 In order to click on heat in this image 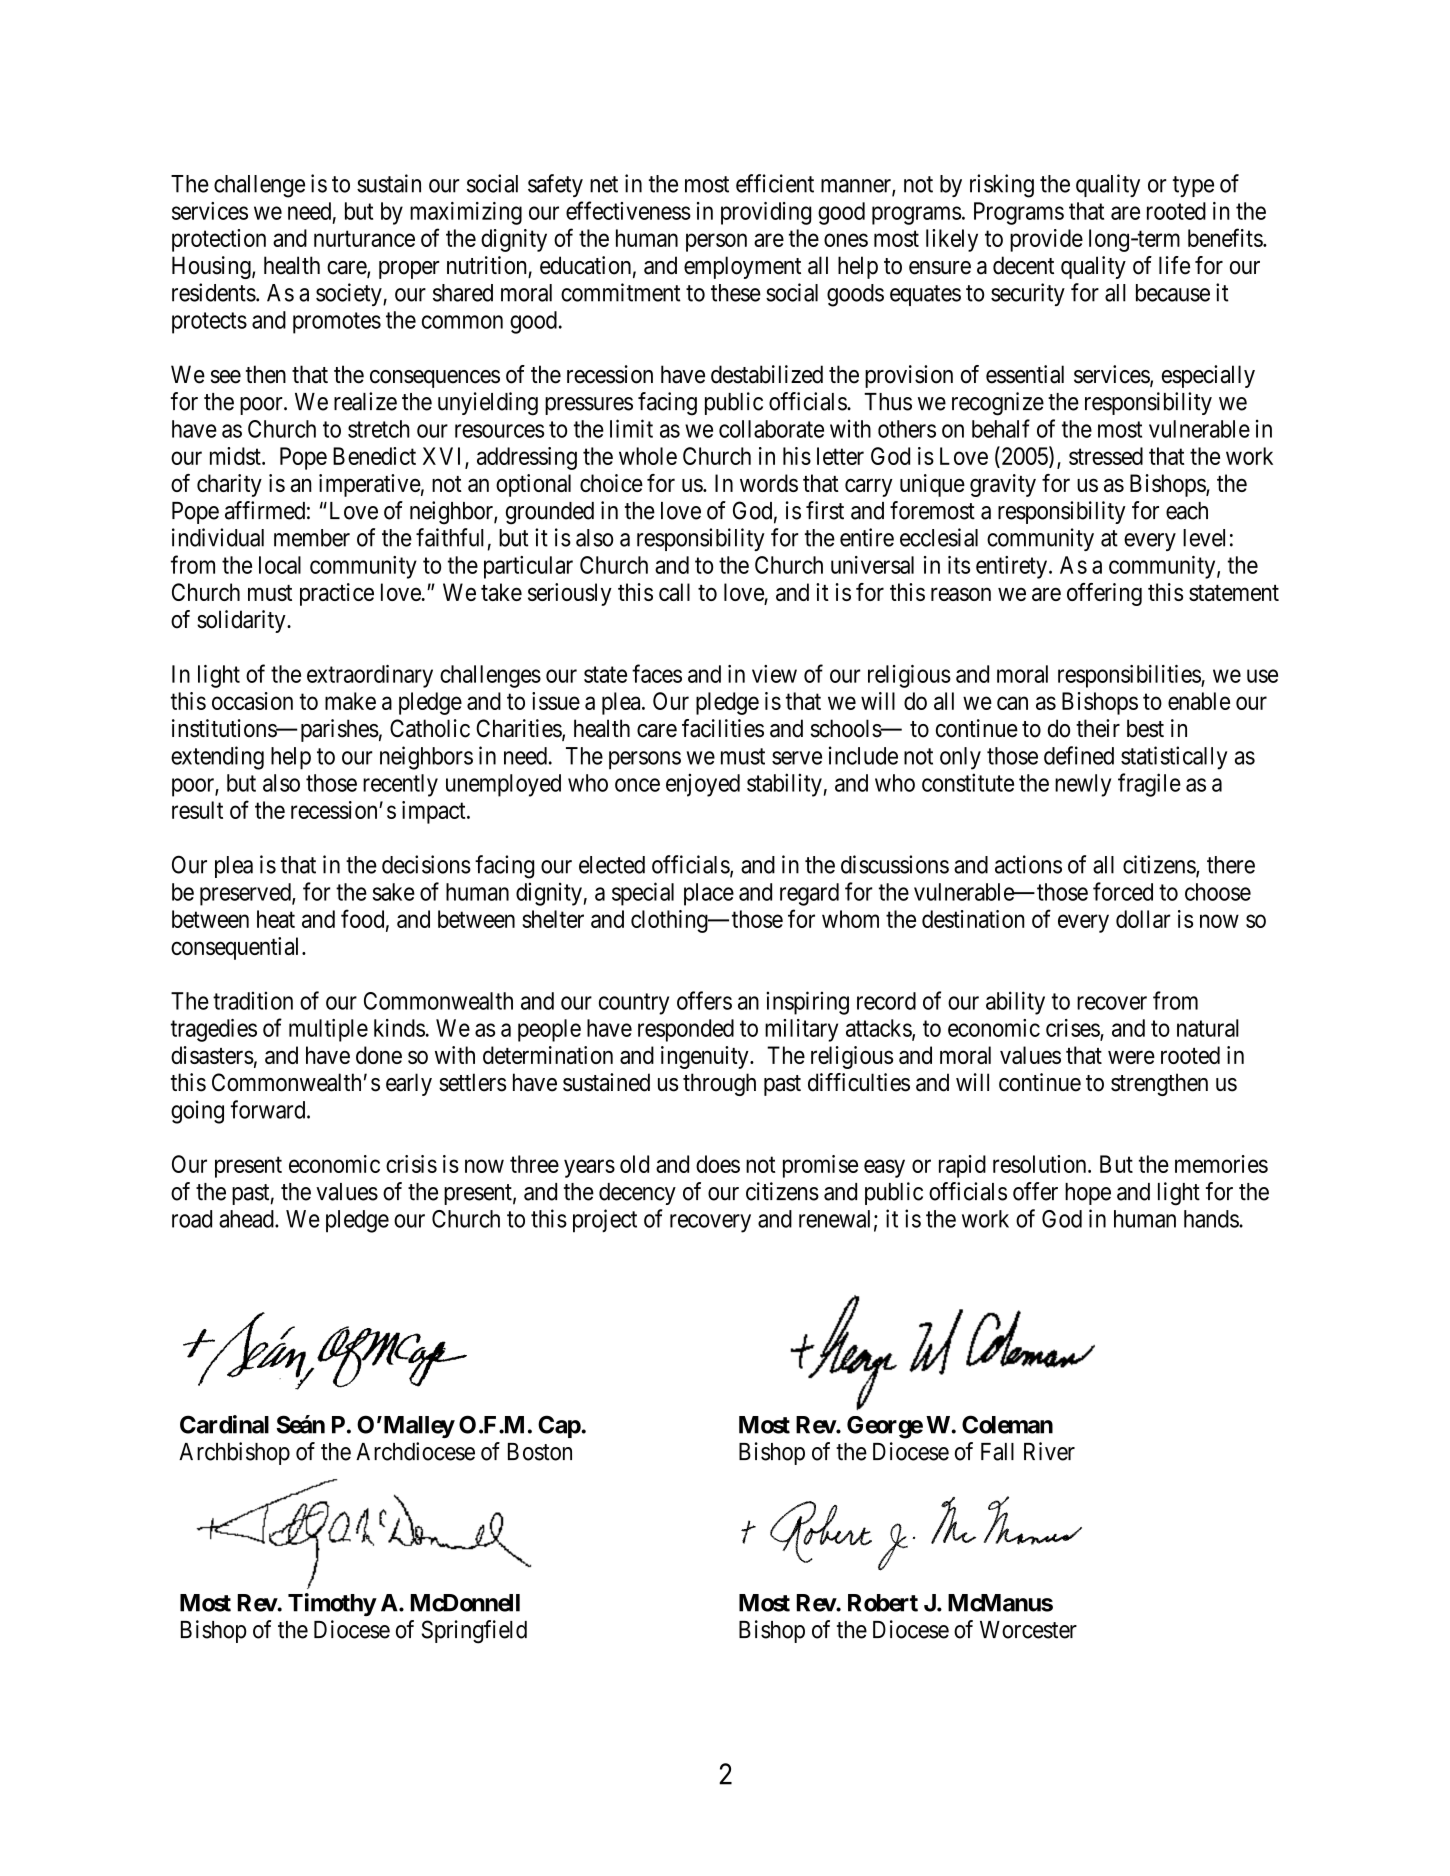, I will do `click(276, 919)`.
